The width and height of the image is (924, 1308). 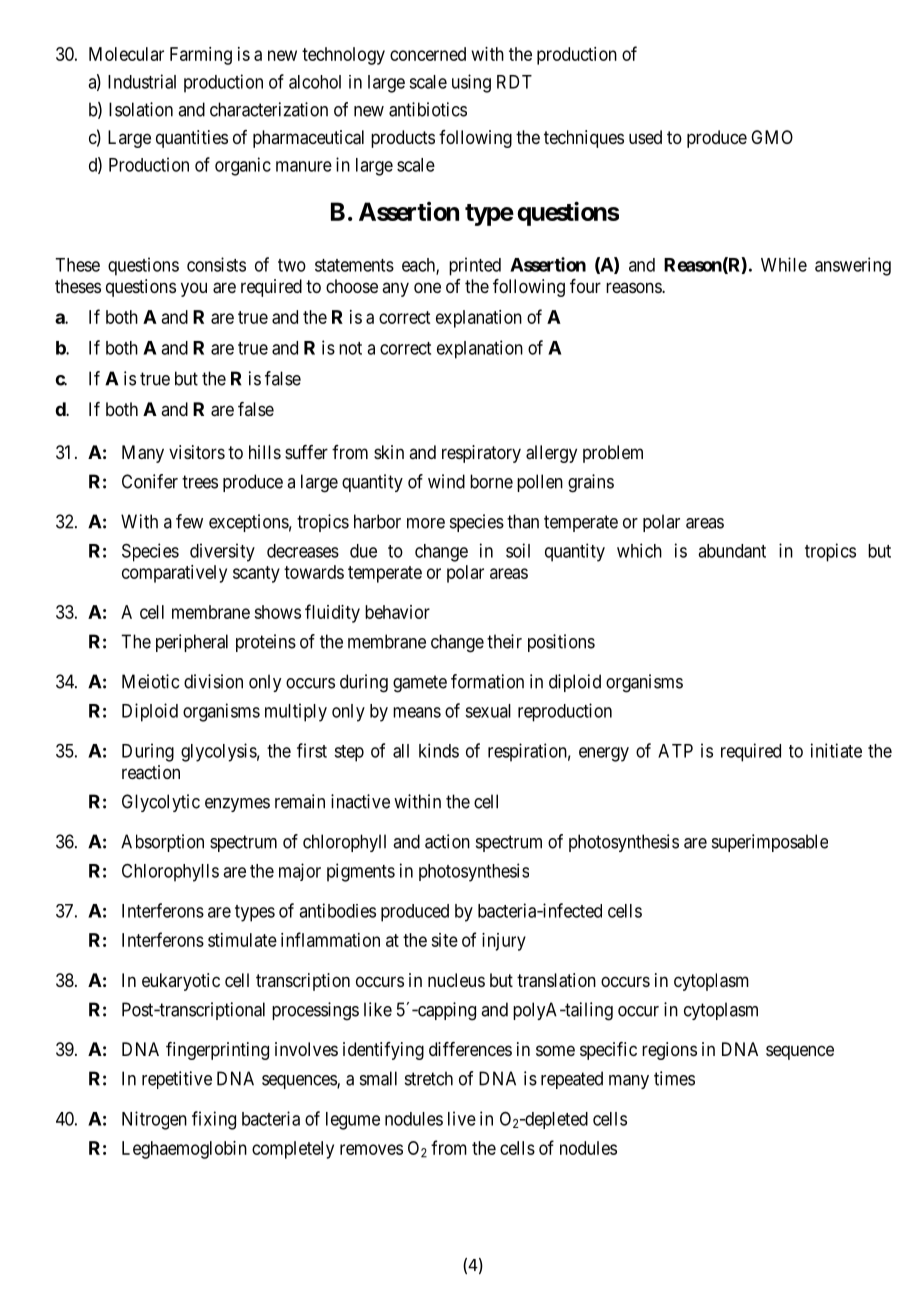 What do you see at coordinates (674, 1078) in the image?
I see `times` at bounding box center [674, 1078].
